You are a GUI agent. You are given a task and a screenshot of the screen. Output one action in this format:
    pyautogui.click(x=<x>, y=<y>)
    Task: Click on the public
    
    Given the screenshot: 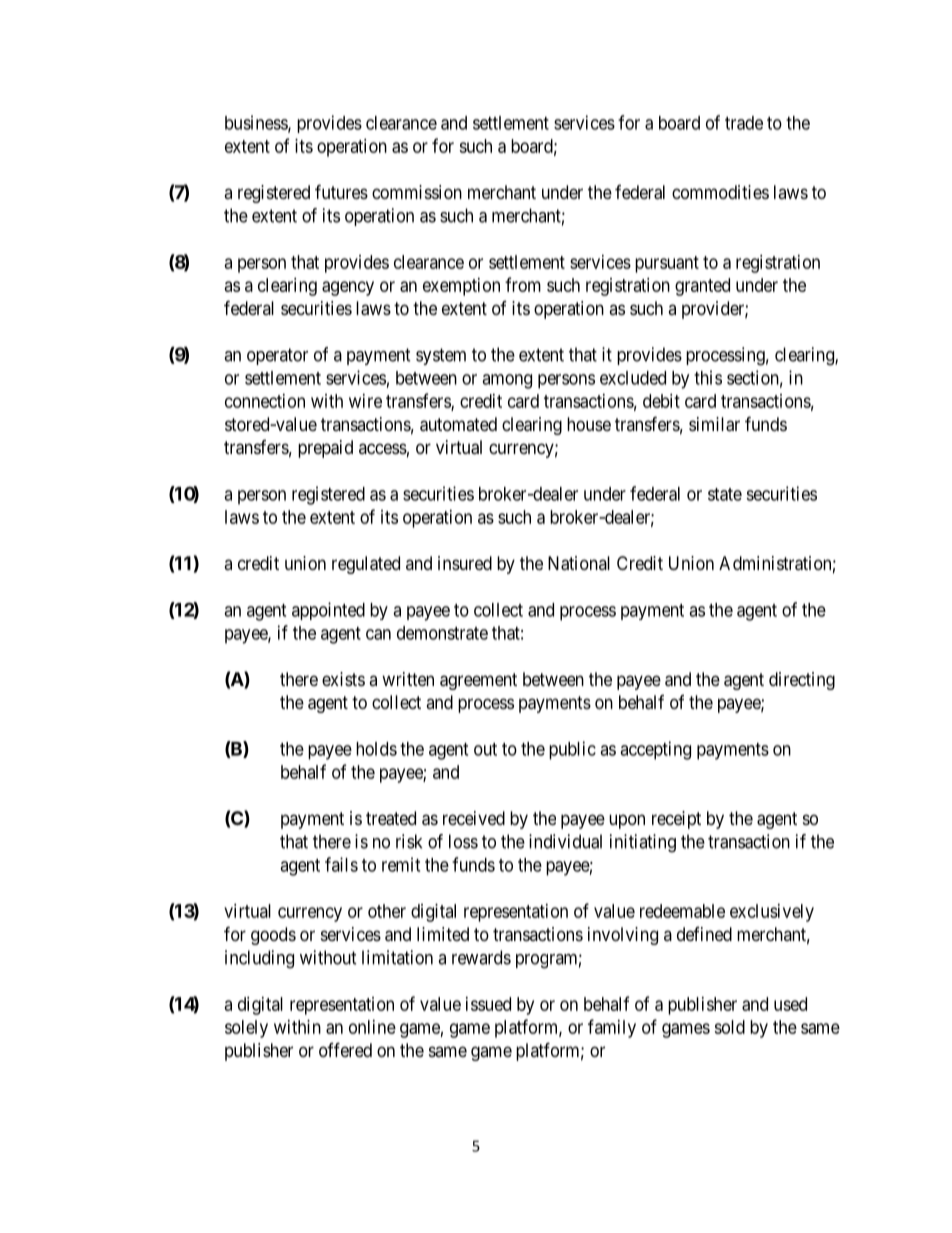 What is the action you would take?
    pyautogui.click(x=572, y=750)
